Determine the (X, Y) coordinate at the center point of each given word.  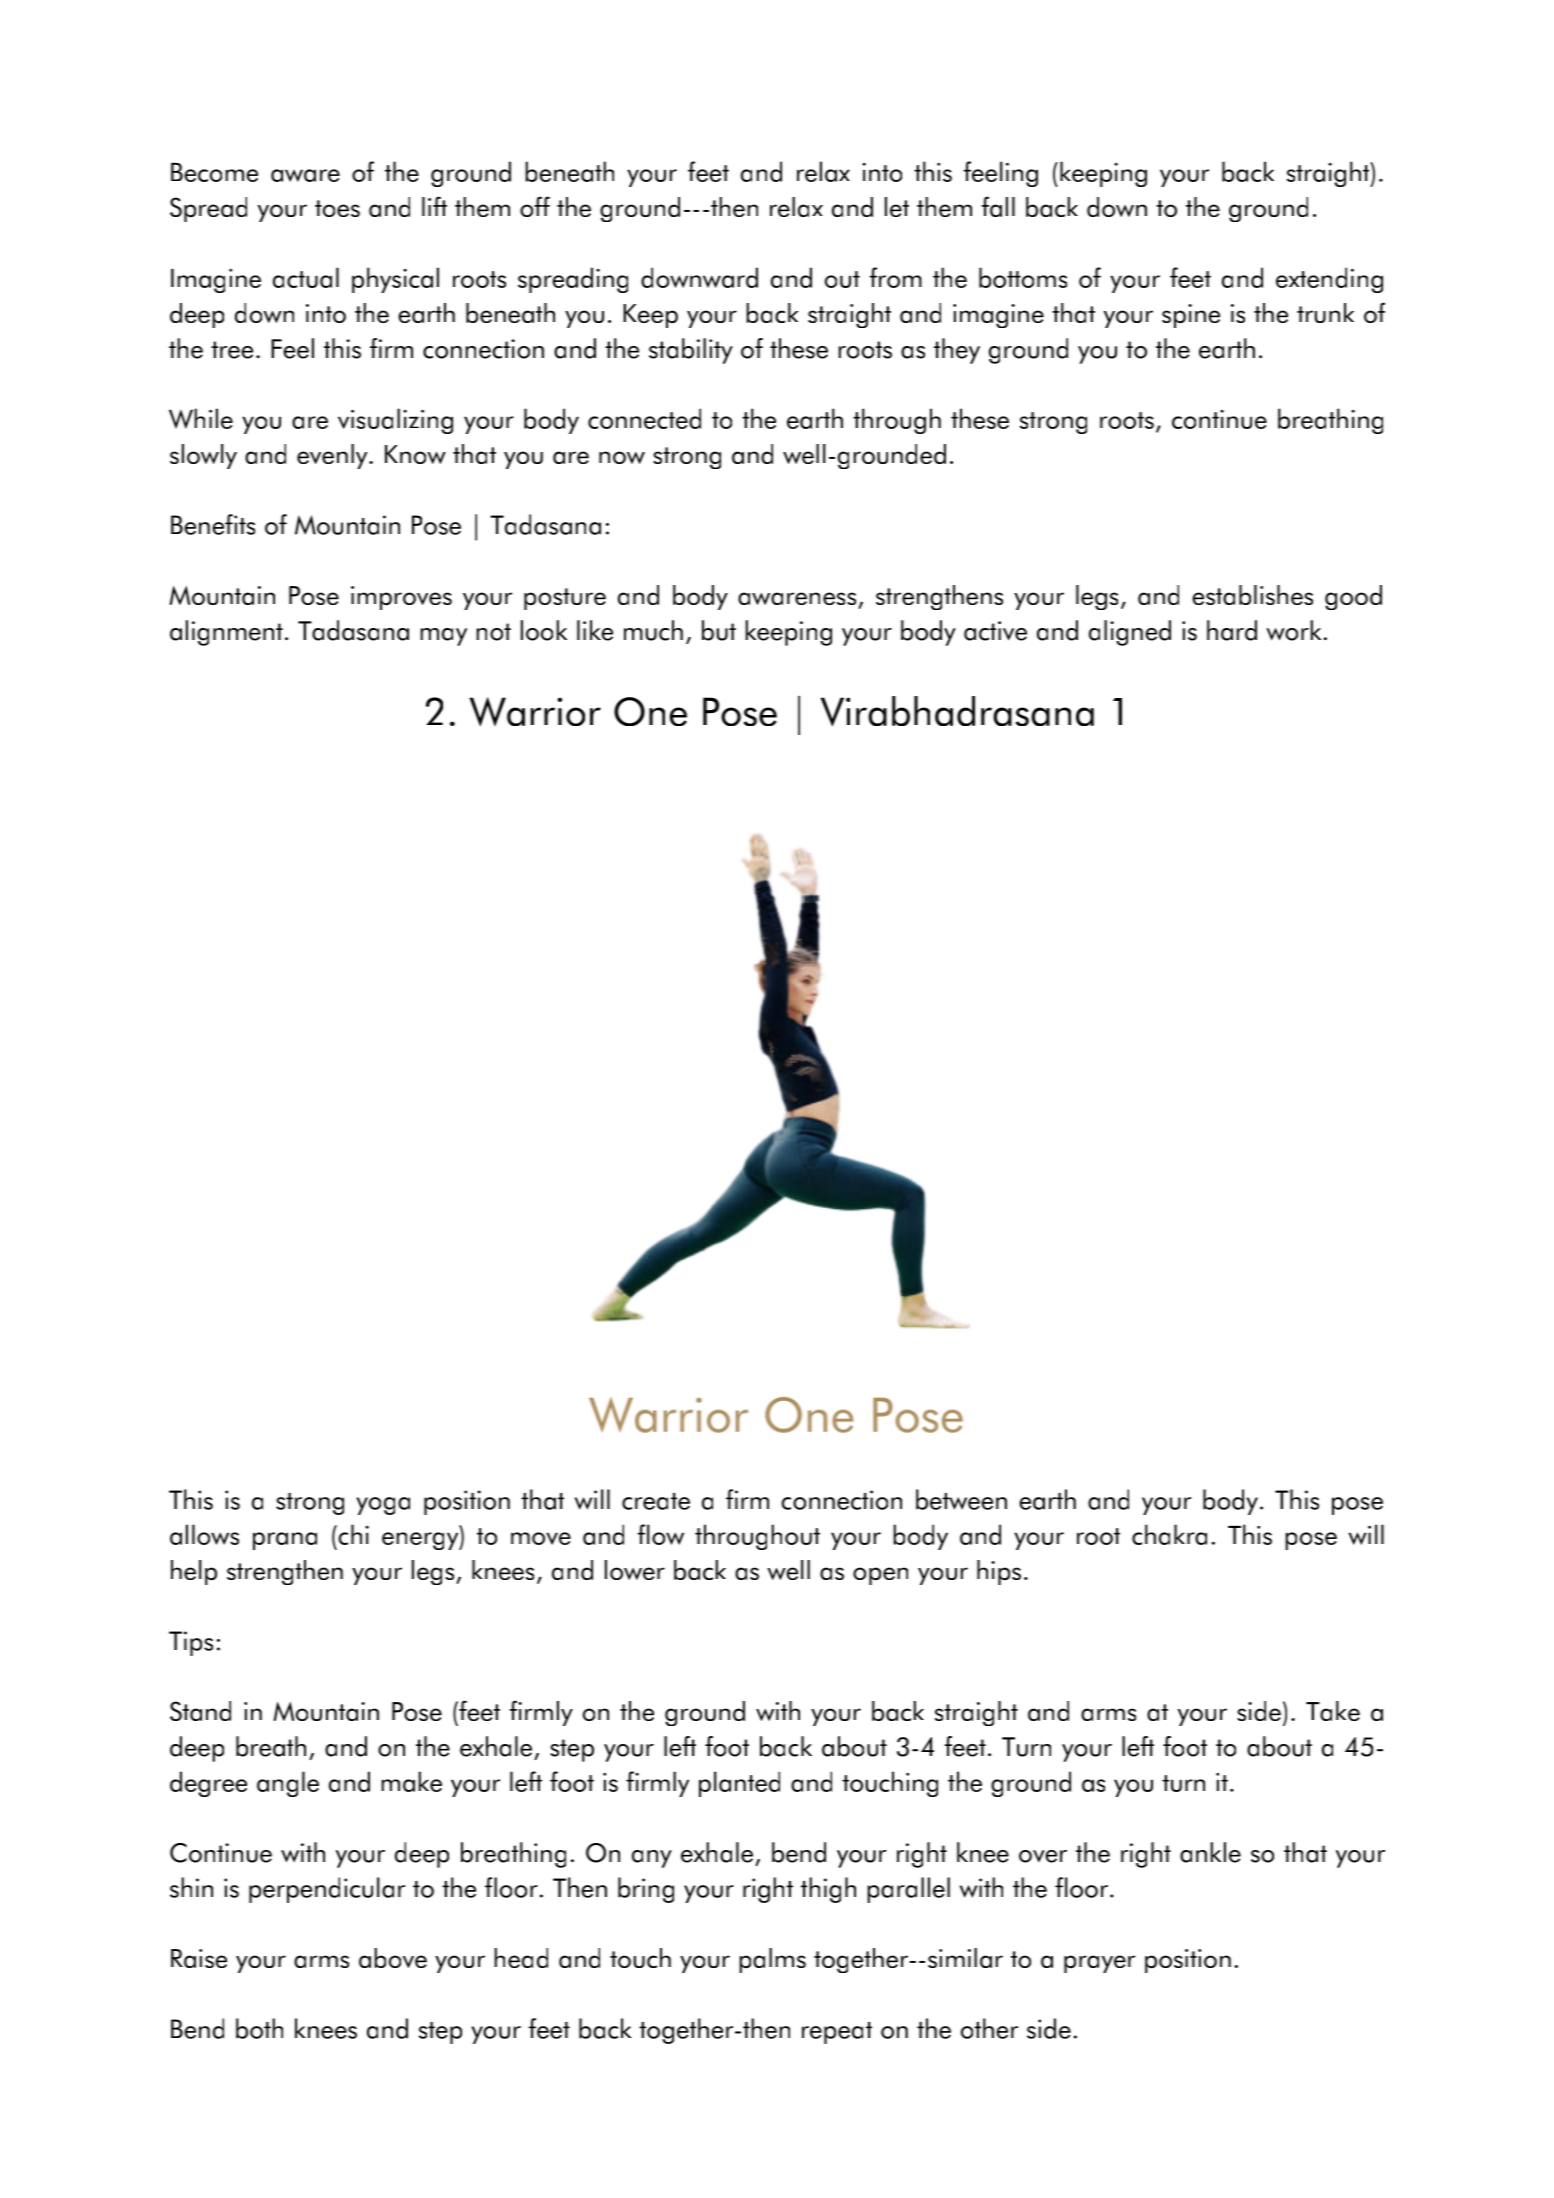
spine (1191, 316)
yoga (383, 1506)
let (897, 207)
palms (772, 1960)
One (650, 711)
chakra (1169, 1534)
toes (337, 208)
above (393, 1958)
